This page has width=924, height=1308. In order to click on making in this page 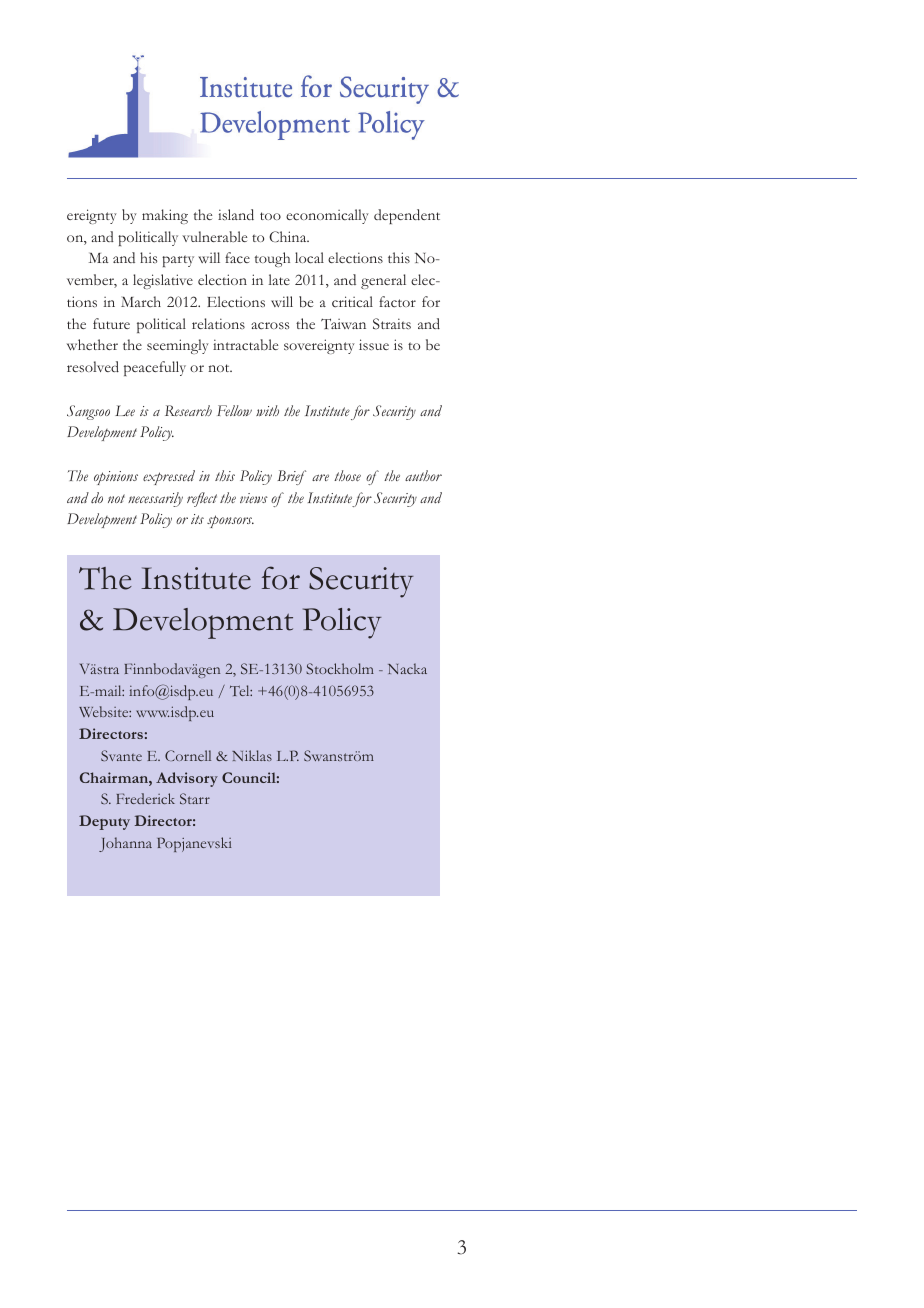, I will do `click(165, 216)`.
